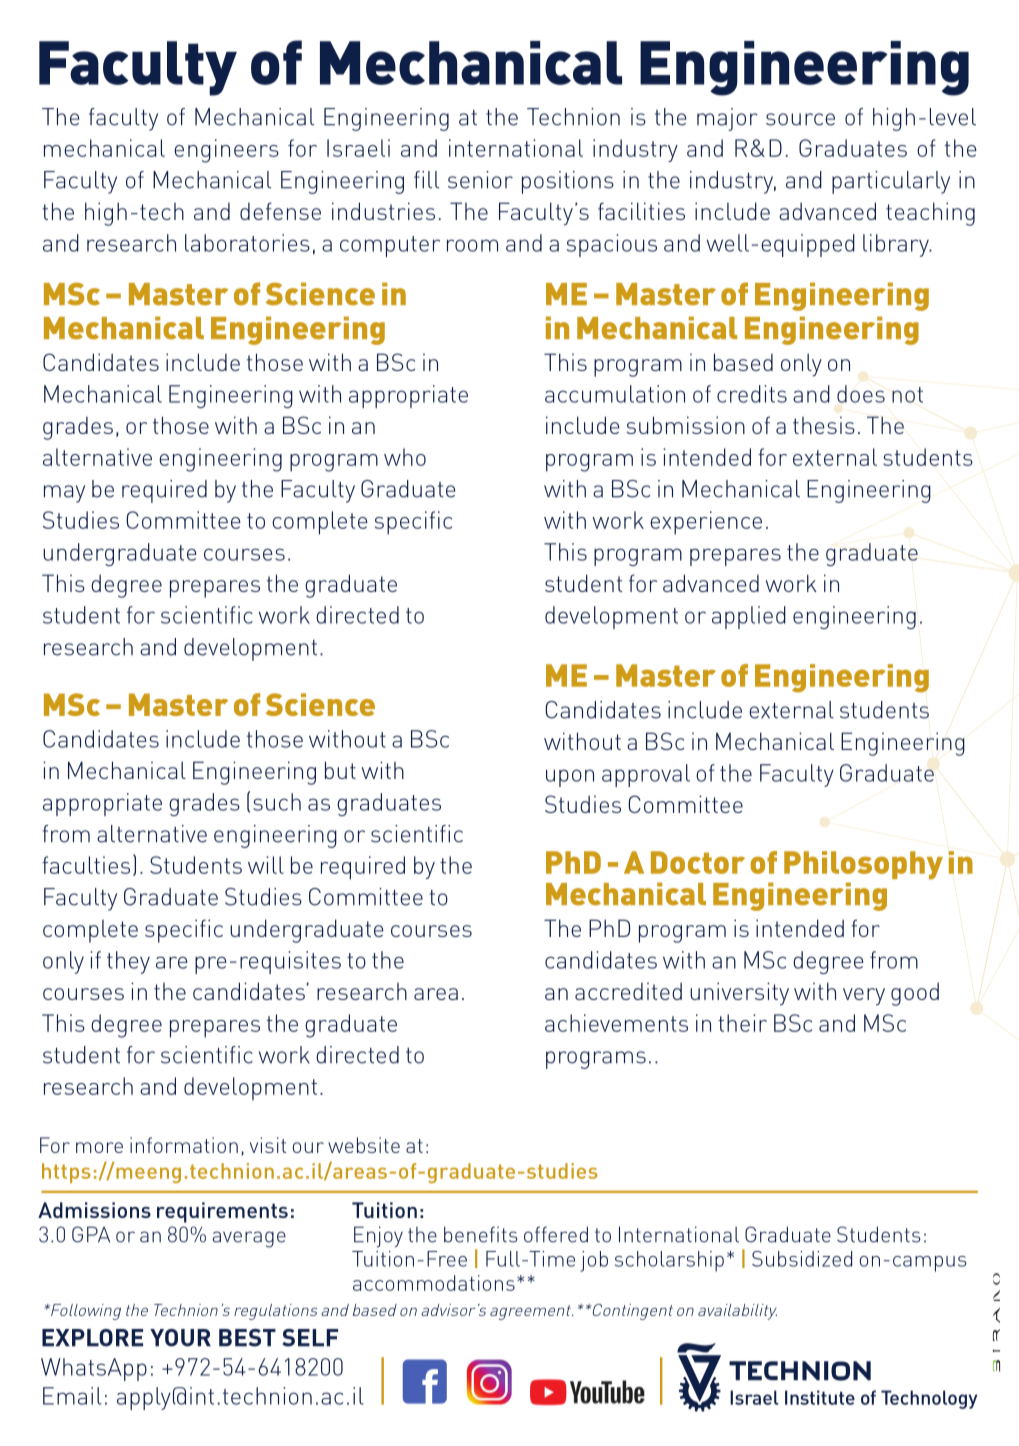  I want to click on Philosophy, so click(863, 865).
